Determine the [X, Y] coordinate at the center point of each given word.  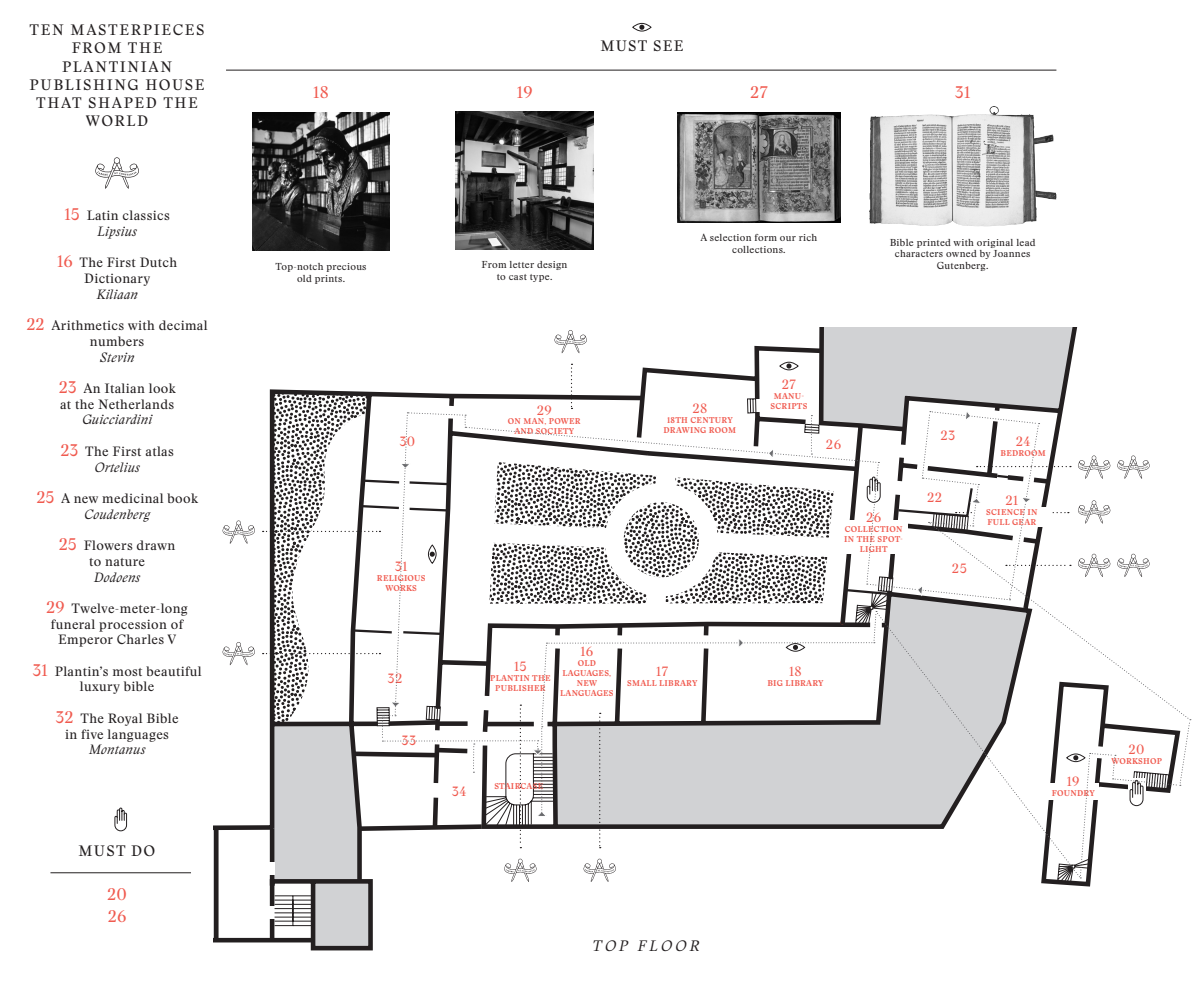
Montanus [117, 749]
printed [934, 243]
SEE [668, 45]
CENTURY [712, 420]
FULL [999, 522]
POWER [564, 421]
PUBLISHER [520, 688]
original [995, 243]
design [552, 265]
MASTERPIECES [137, 29]
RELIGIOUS [401, 578]
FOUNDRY [1073, 791]
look [162, 388]
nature [125, 562]
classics [146, 215]
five [92, 734]
